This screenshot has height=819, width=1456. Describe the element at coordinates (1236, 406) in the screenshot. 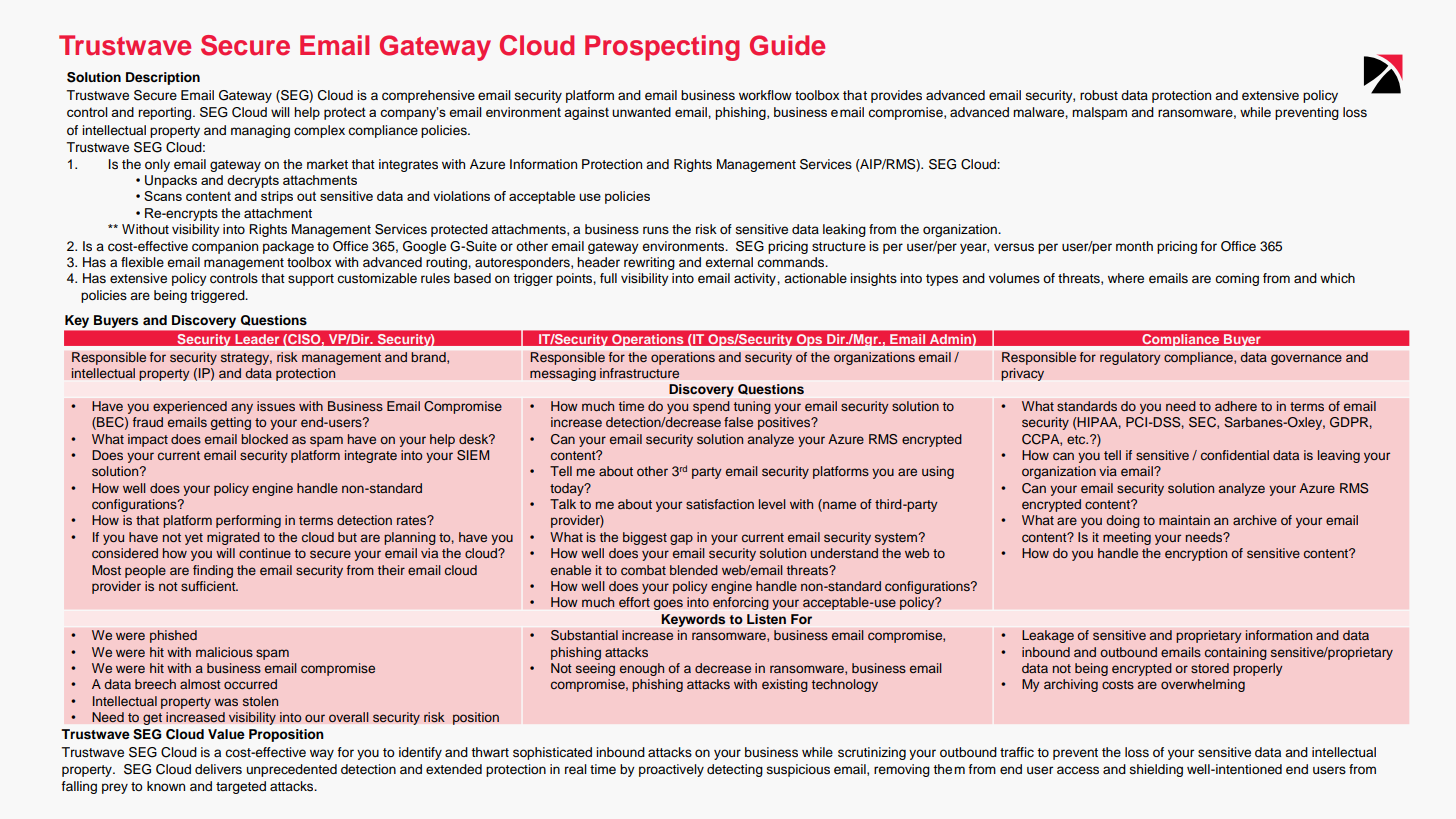

I see `adhere` at that location.
